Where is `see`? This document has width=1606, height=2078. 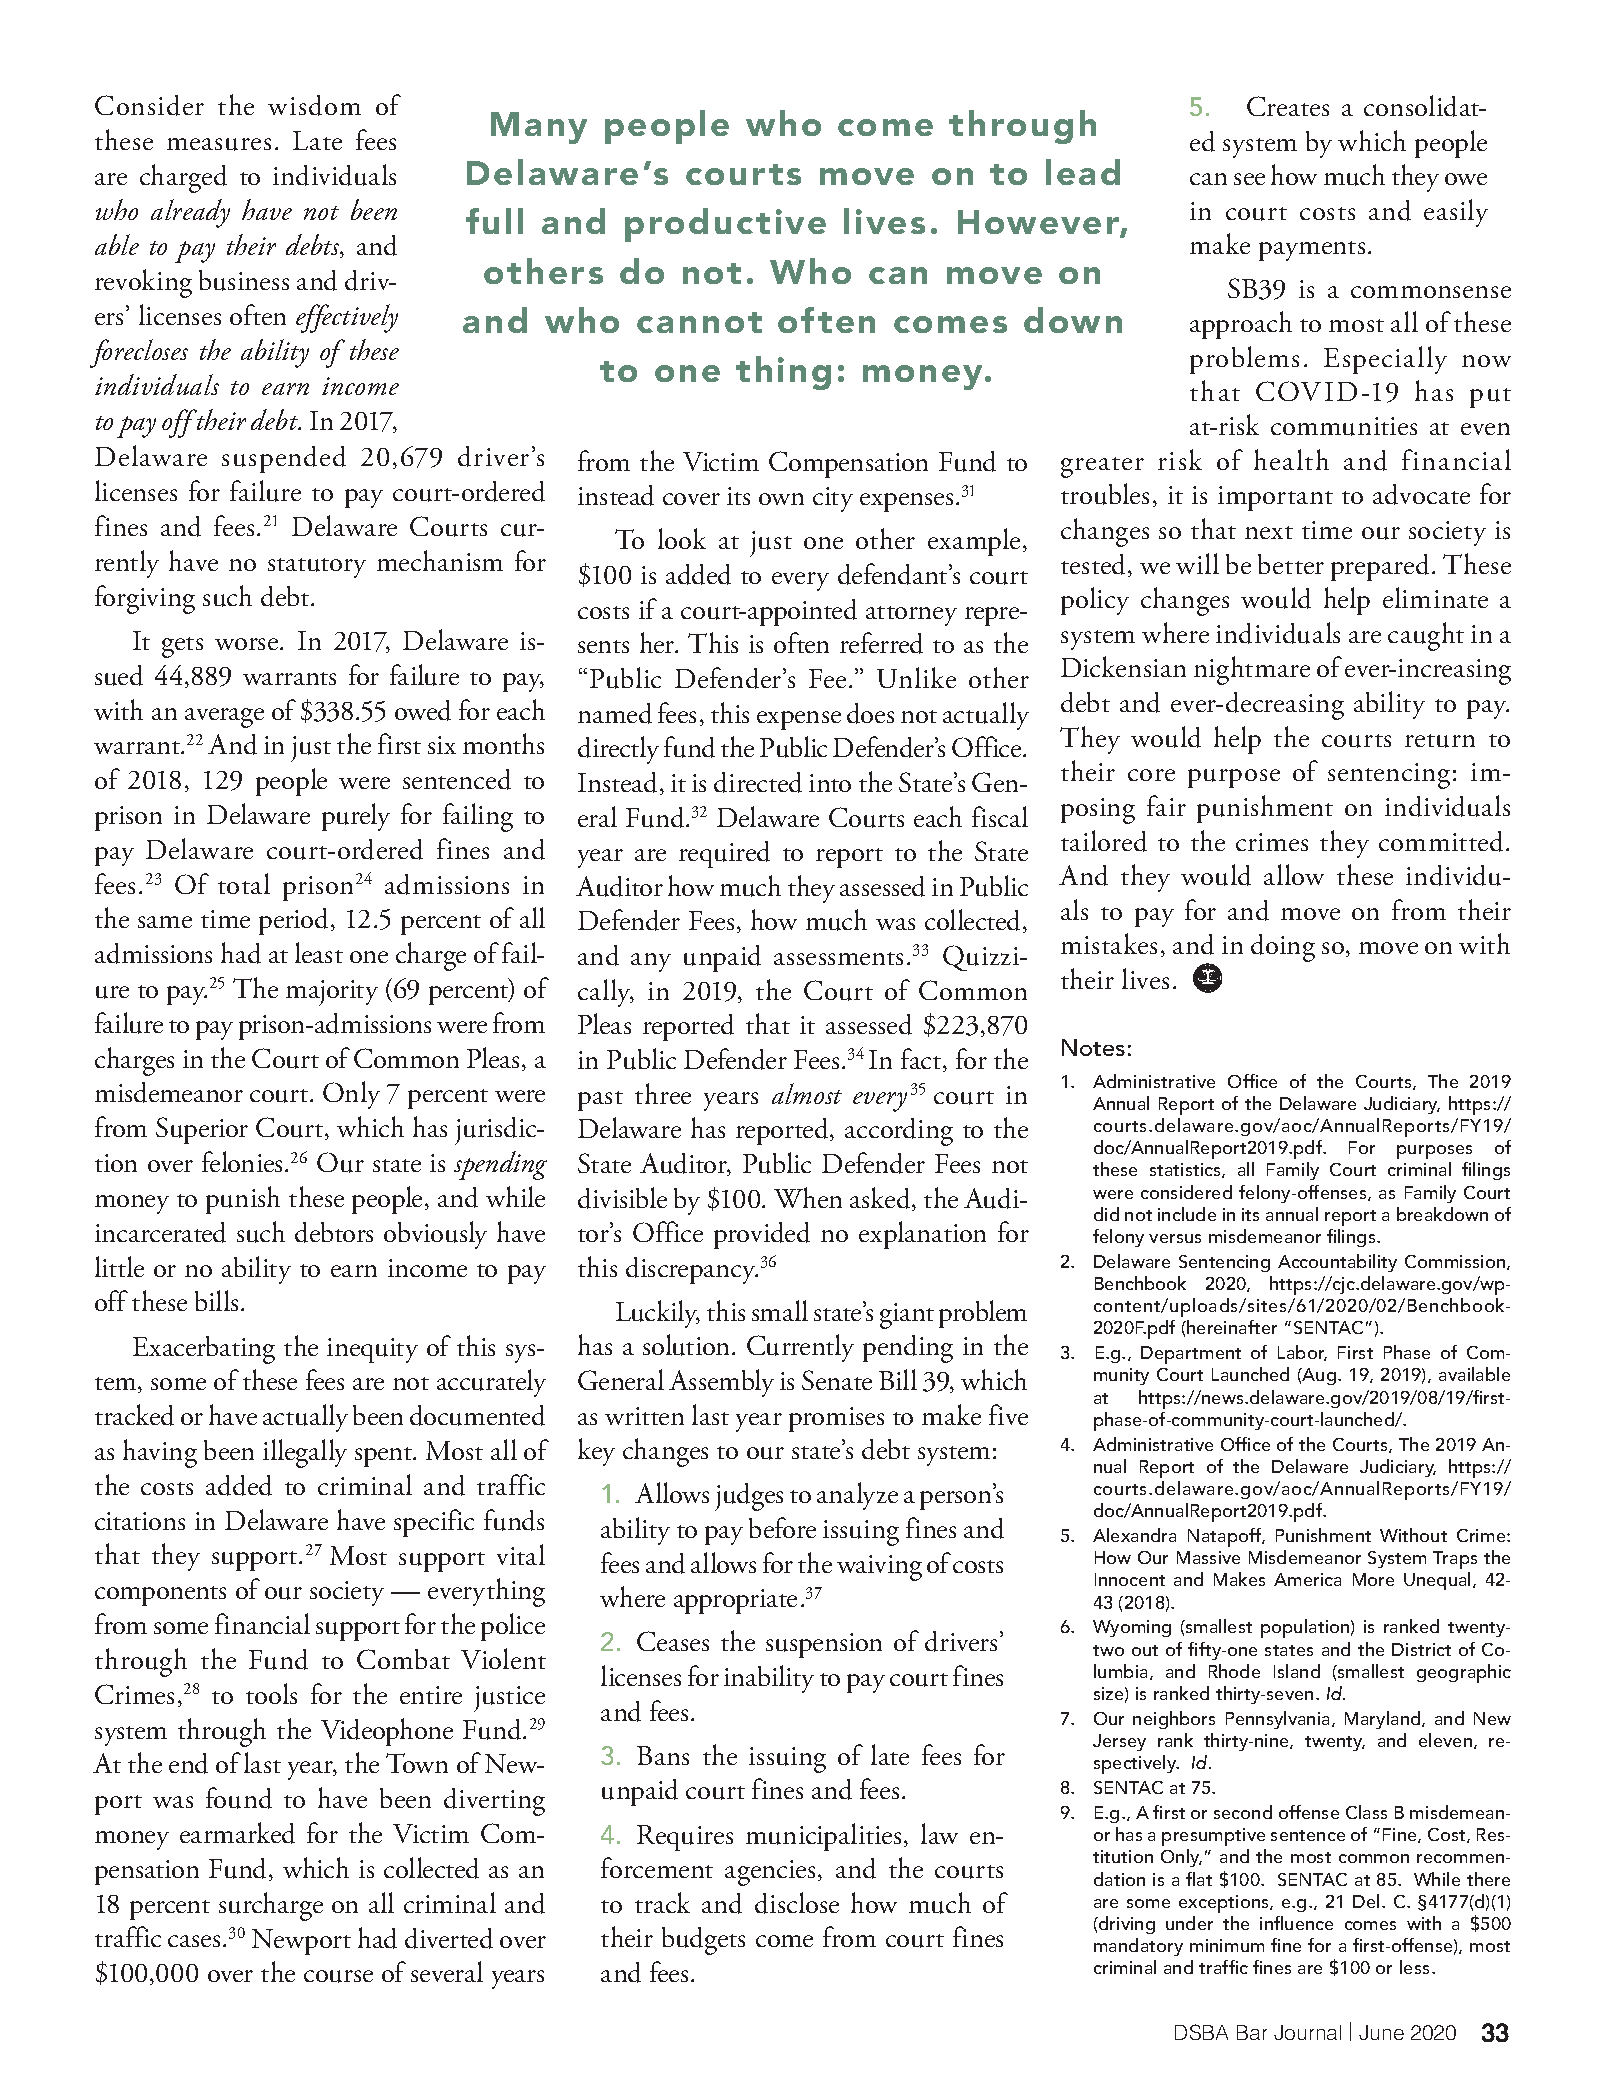
see is located at coordinates (1249, 179).
